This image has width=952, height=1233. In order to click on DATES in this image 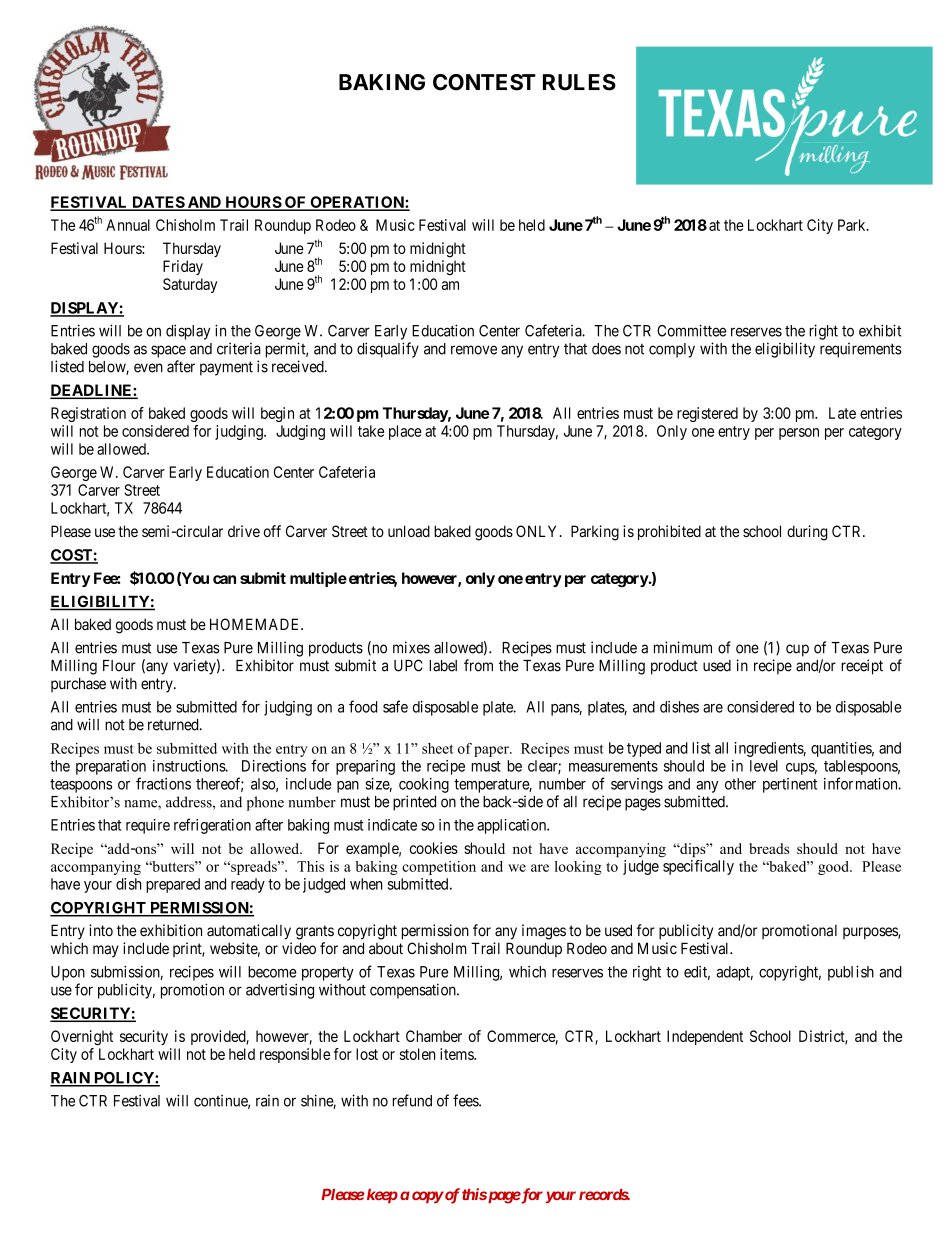, I will do `click(158, 203)`.
